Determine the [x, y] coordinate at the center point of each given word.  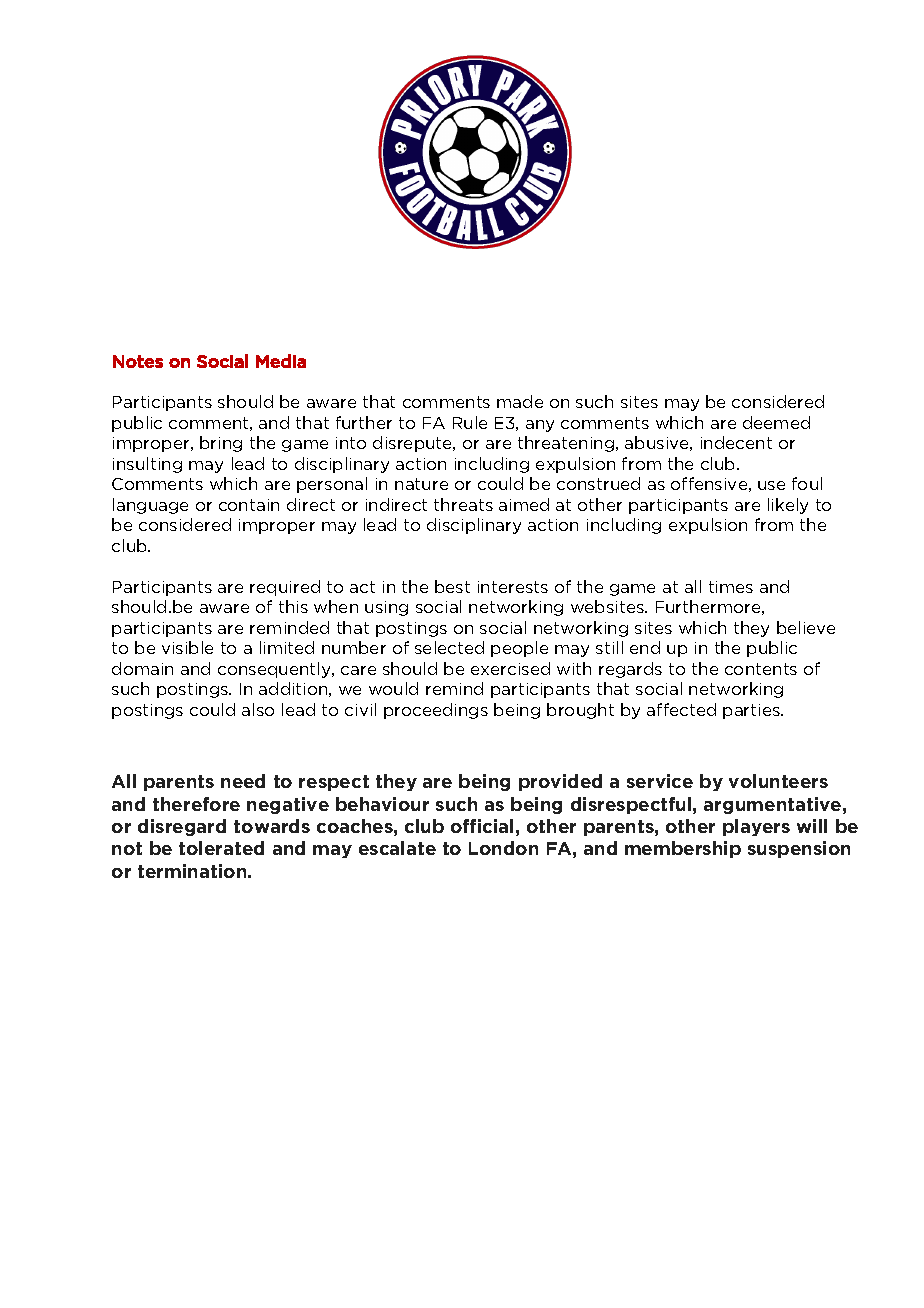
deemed [776, 422]
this [293, 606]
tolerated [221, 848]
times [731, 587]
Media [281, 361]
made [520, 401]
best [452, 586]
